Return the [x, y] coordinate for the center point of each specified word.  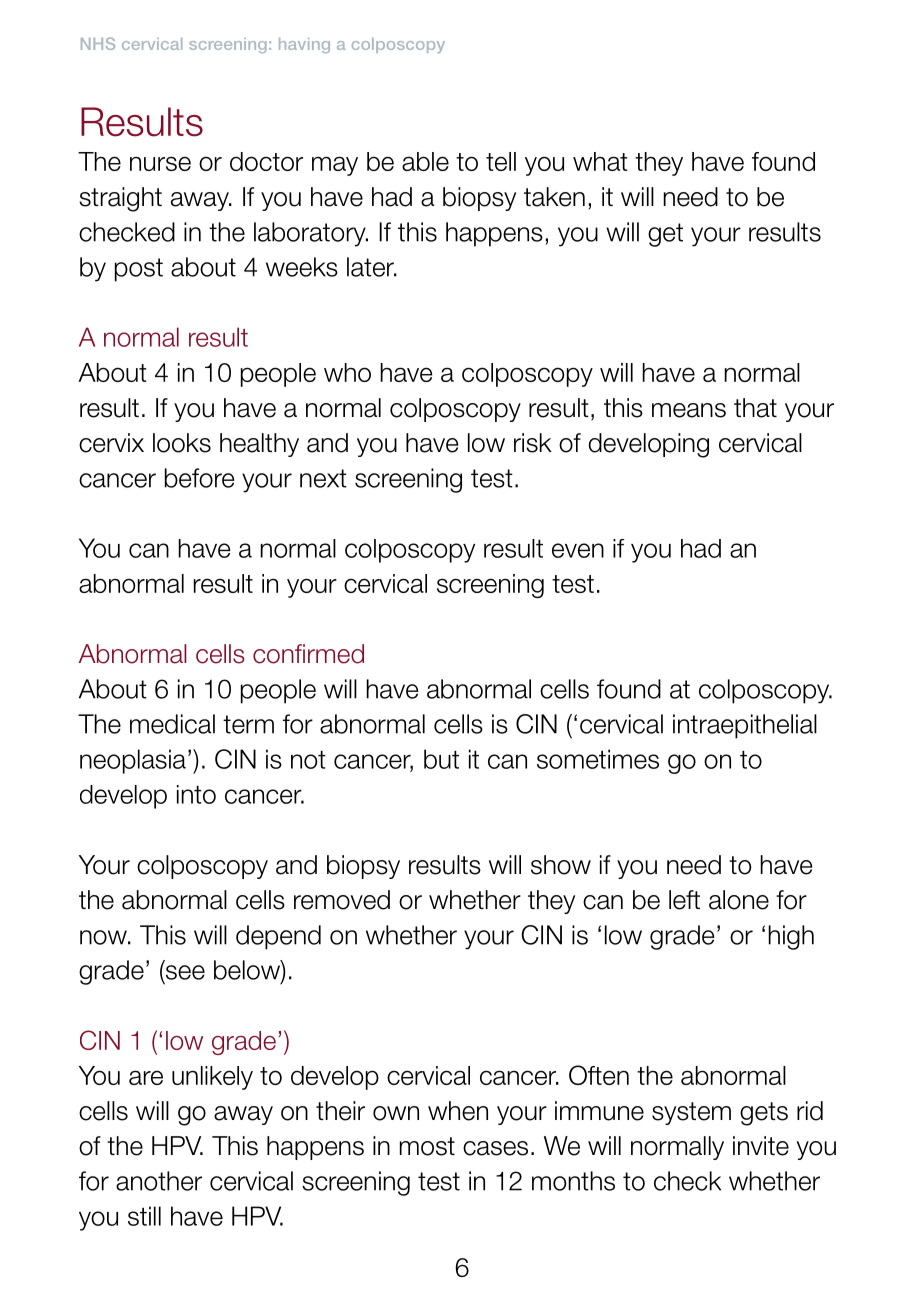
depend [278, 937]
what [600, 161]
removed [342, 900]
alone [739, 900]
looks [182, 443]
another [159, 1181]
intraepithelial [745, 726]
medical [172, 724]
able [425, 161]
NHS [98, 43]
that [755, 408]
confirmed [308, 654]
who [347, 372]
